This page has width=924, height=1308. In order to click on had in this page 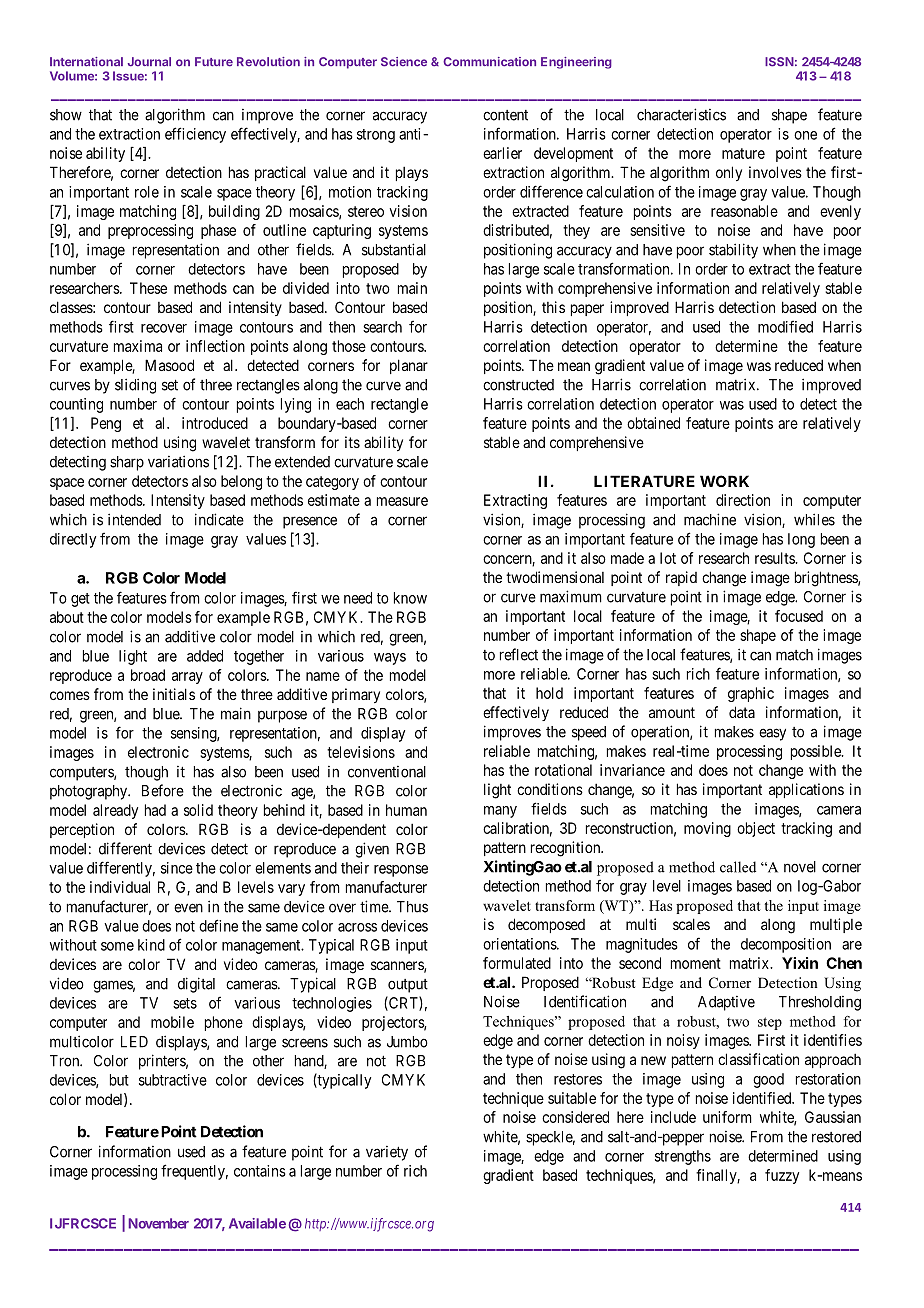, I will do `click(155, 810)`.
